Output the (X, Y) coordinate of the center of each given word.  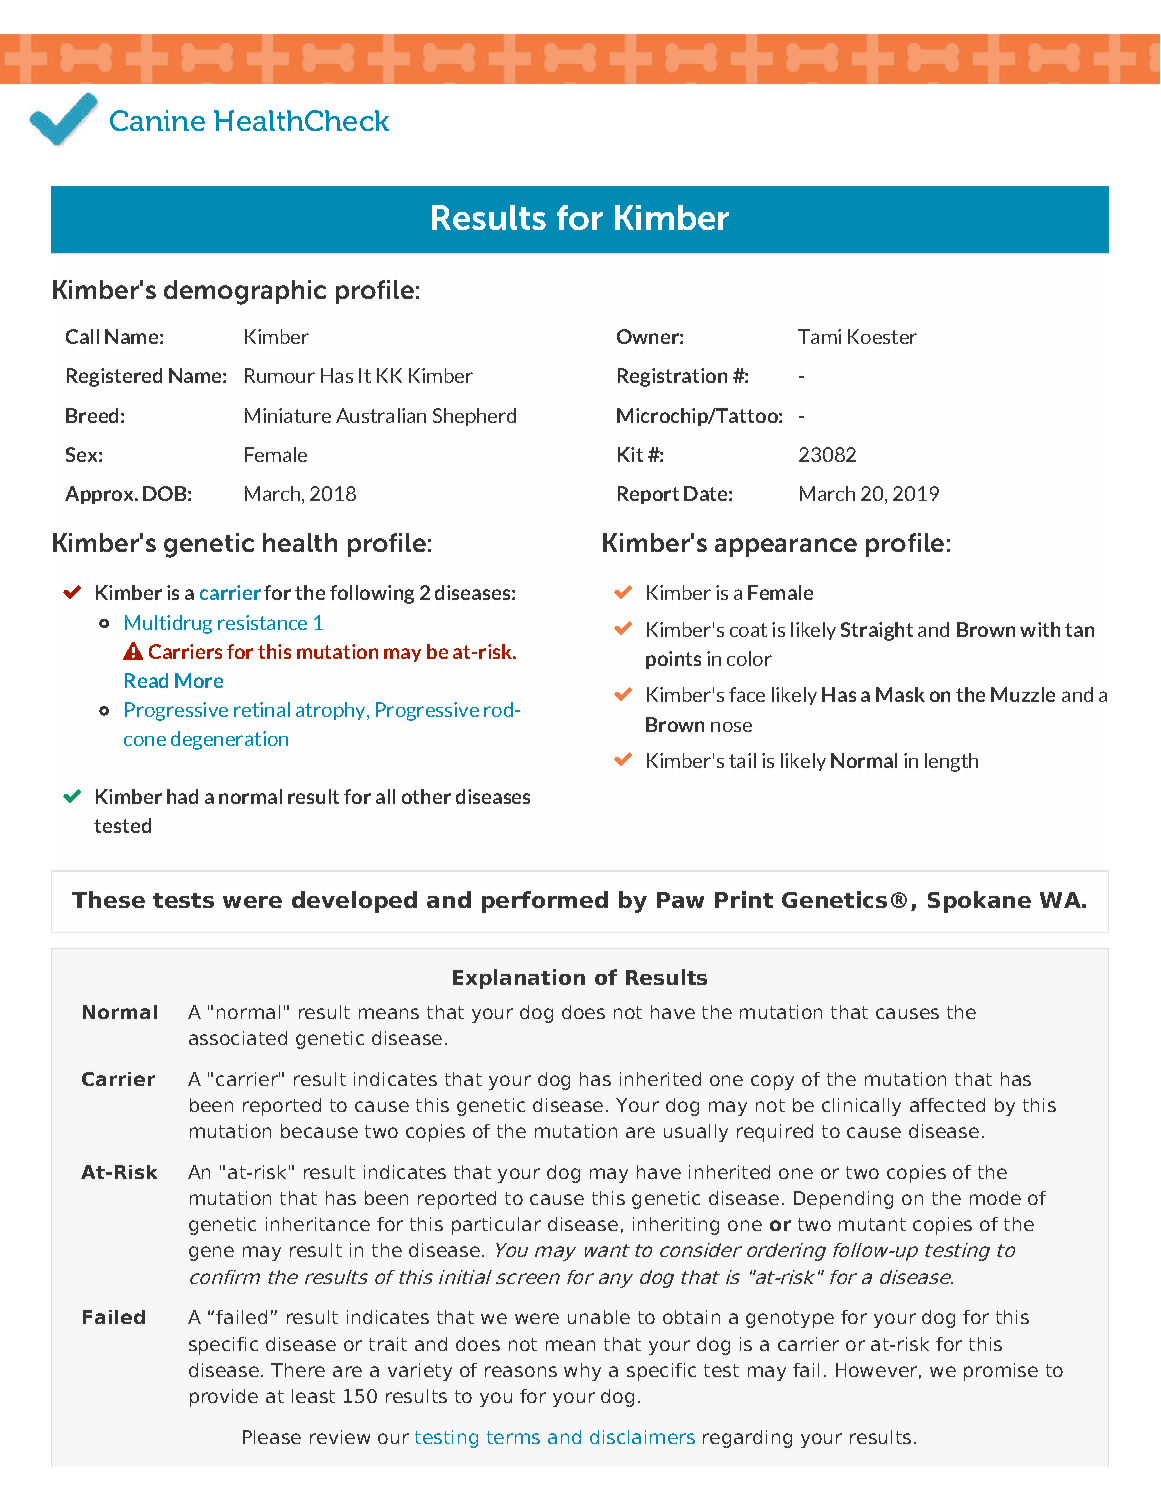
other (426, 796)
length (951, 762)
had (182, 796)
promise (1001, 1372)
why (582, 1372)
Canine (157, 120)
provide (224, 1398)
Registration (672, 377)
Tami (819, 336)
